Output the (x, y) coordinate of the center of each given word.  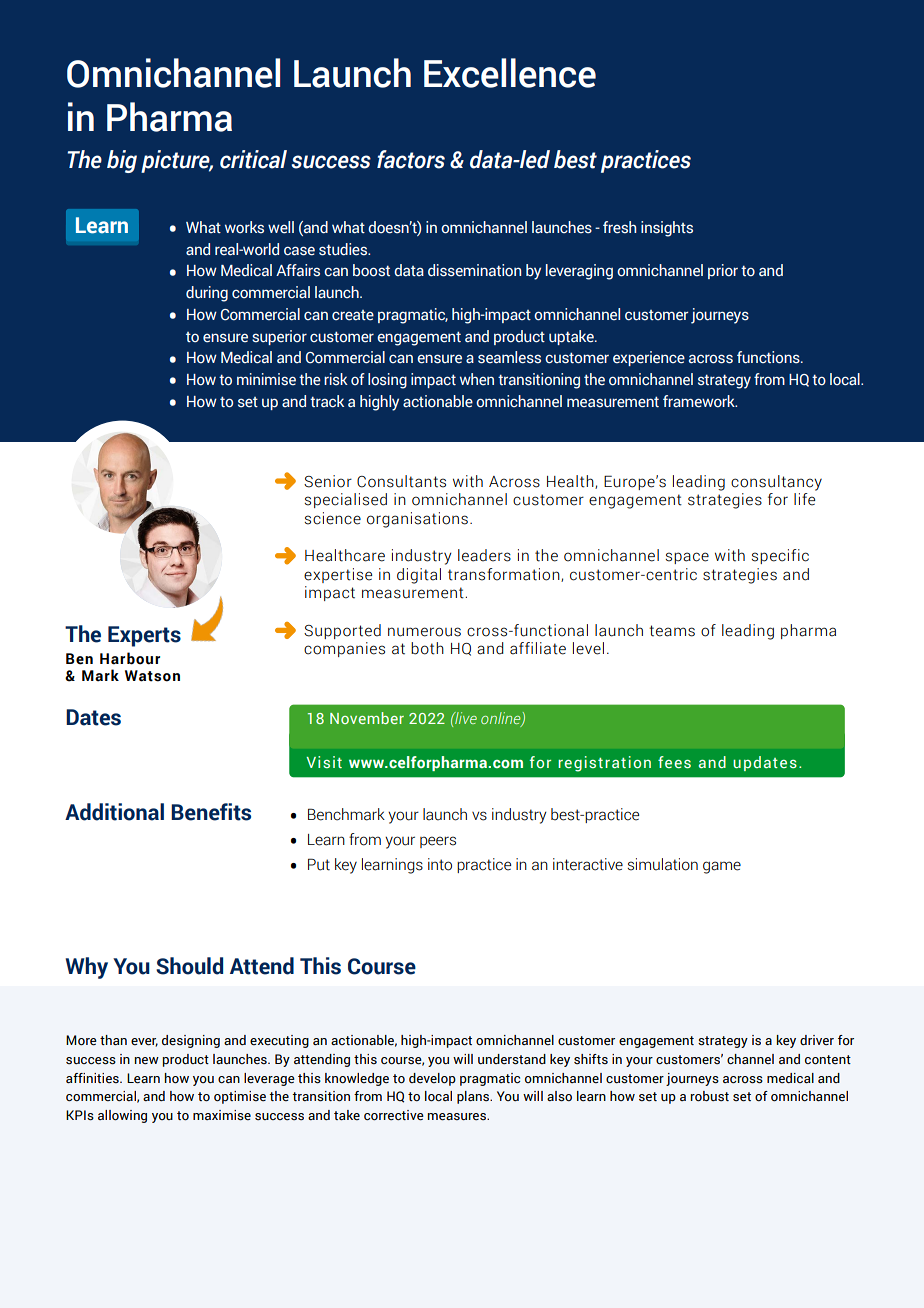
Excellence (510, 73)
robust (710, 1096)
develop (432, 1079)
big (122, 161)
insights (667, 229)
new (147, 1060)
